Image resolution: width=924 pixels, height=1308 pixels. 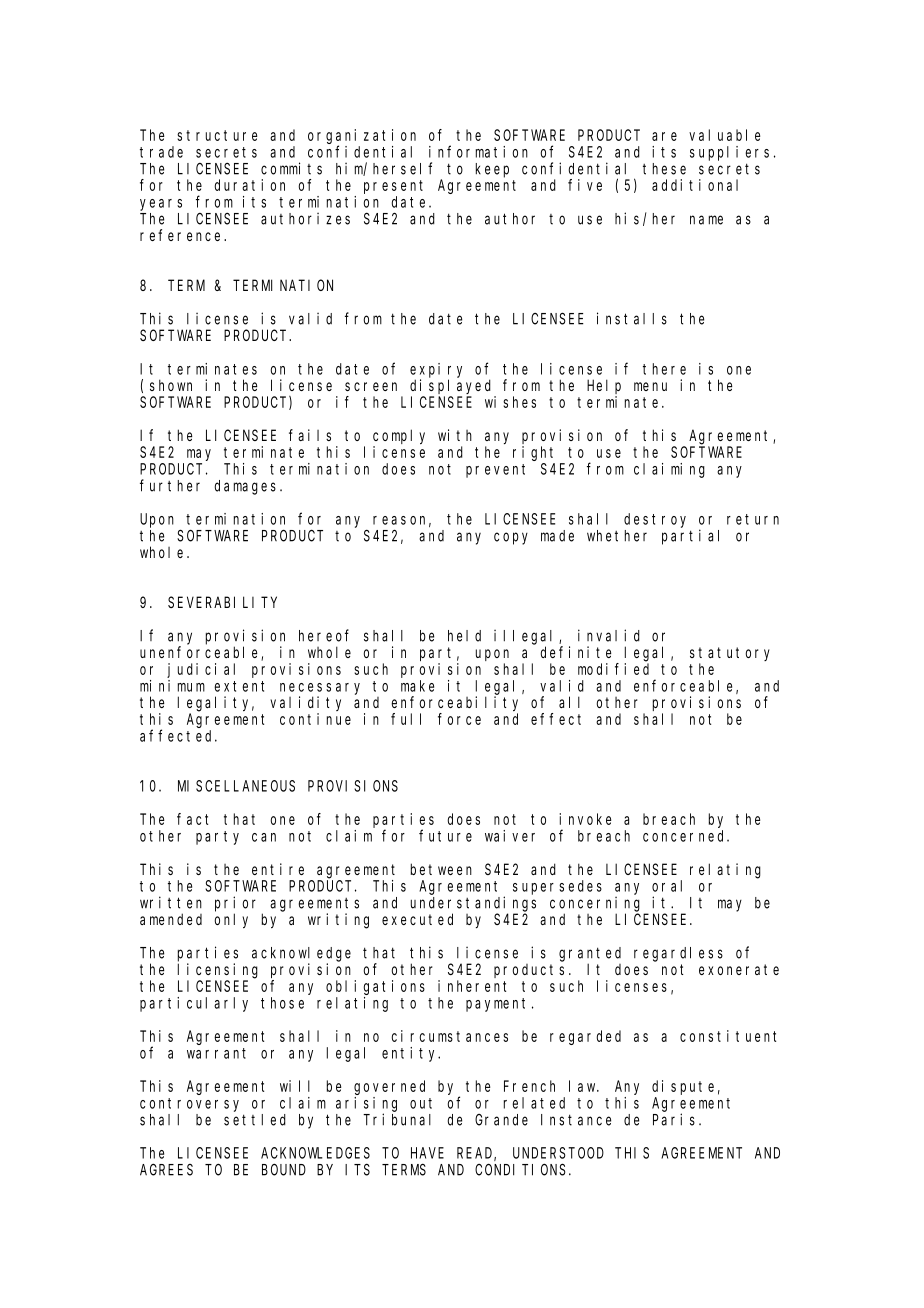 What do you see at coordinates (182, 235) in the screenshot?
I see `reference` at bounding box center [182, 235].
